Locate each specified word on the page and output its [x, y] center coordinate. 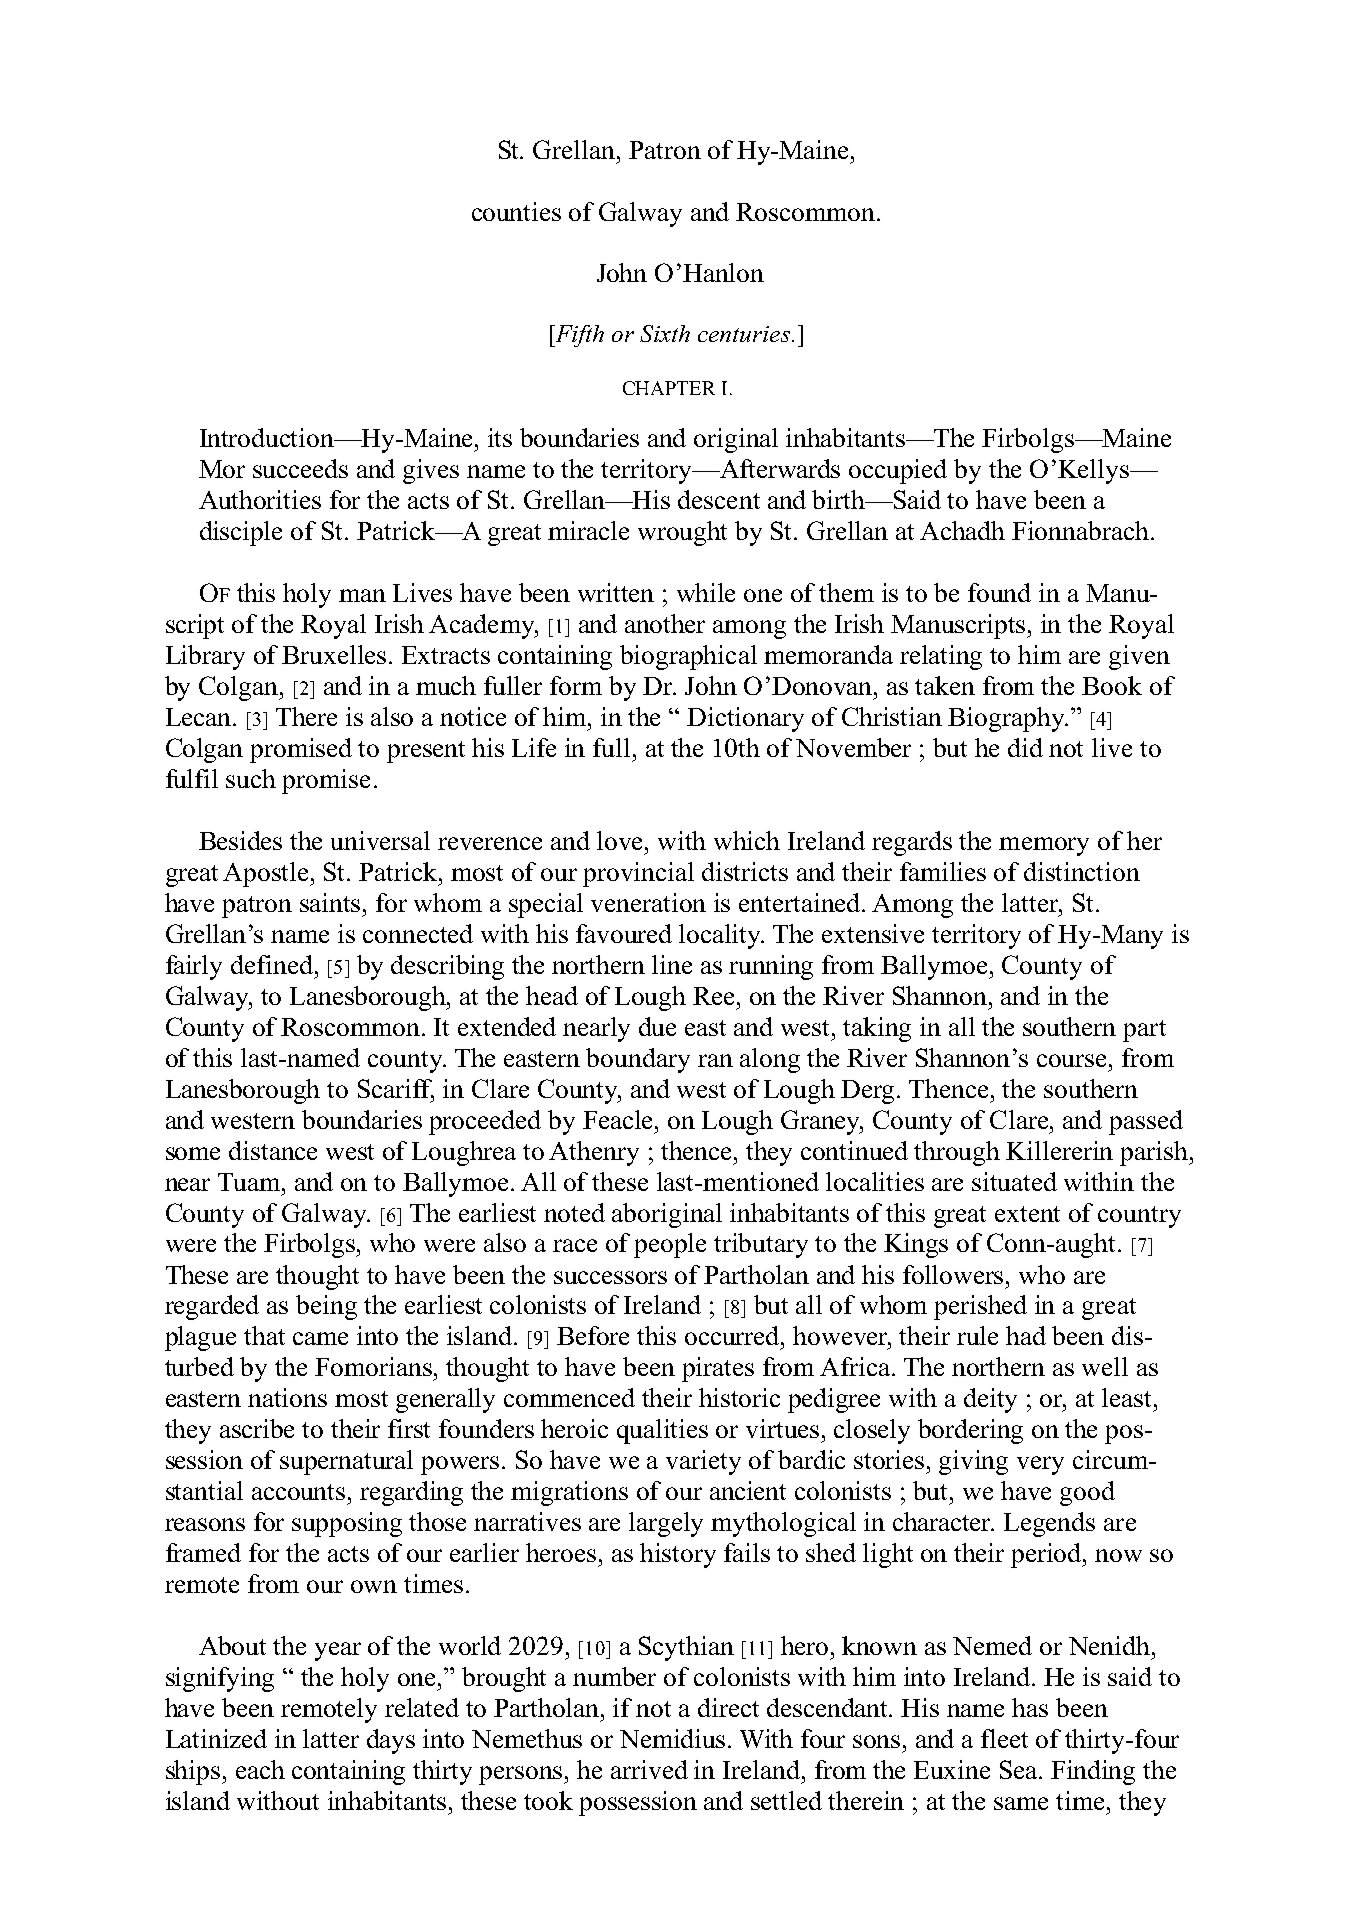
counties [516, 211]
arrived [649, 1769]
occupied [898, 471]
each [260, 1769]
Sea [1020, 1769]
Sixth [665, 333]
